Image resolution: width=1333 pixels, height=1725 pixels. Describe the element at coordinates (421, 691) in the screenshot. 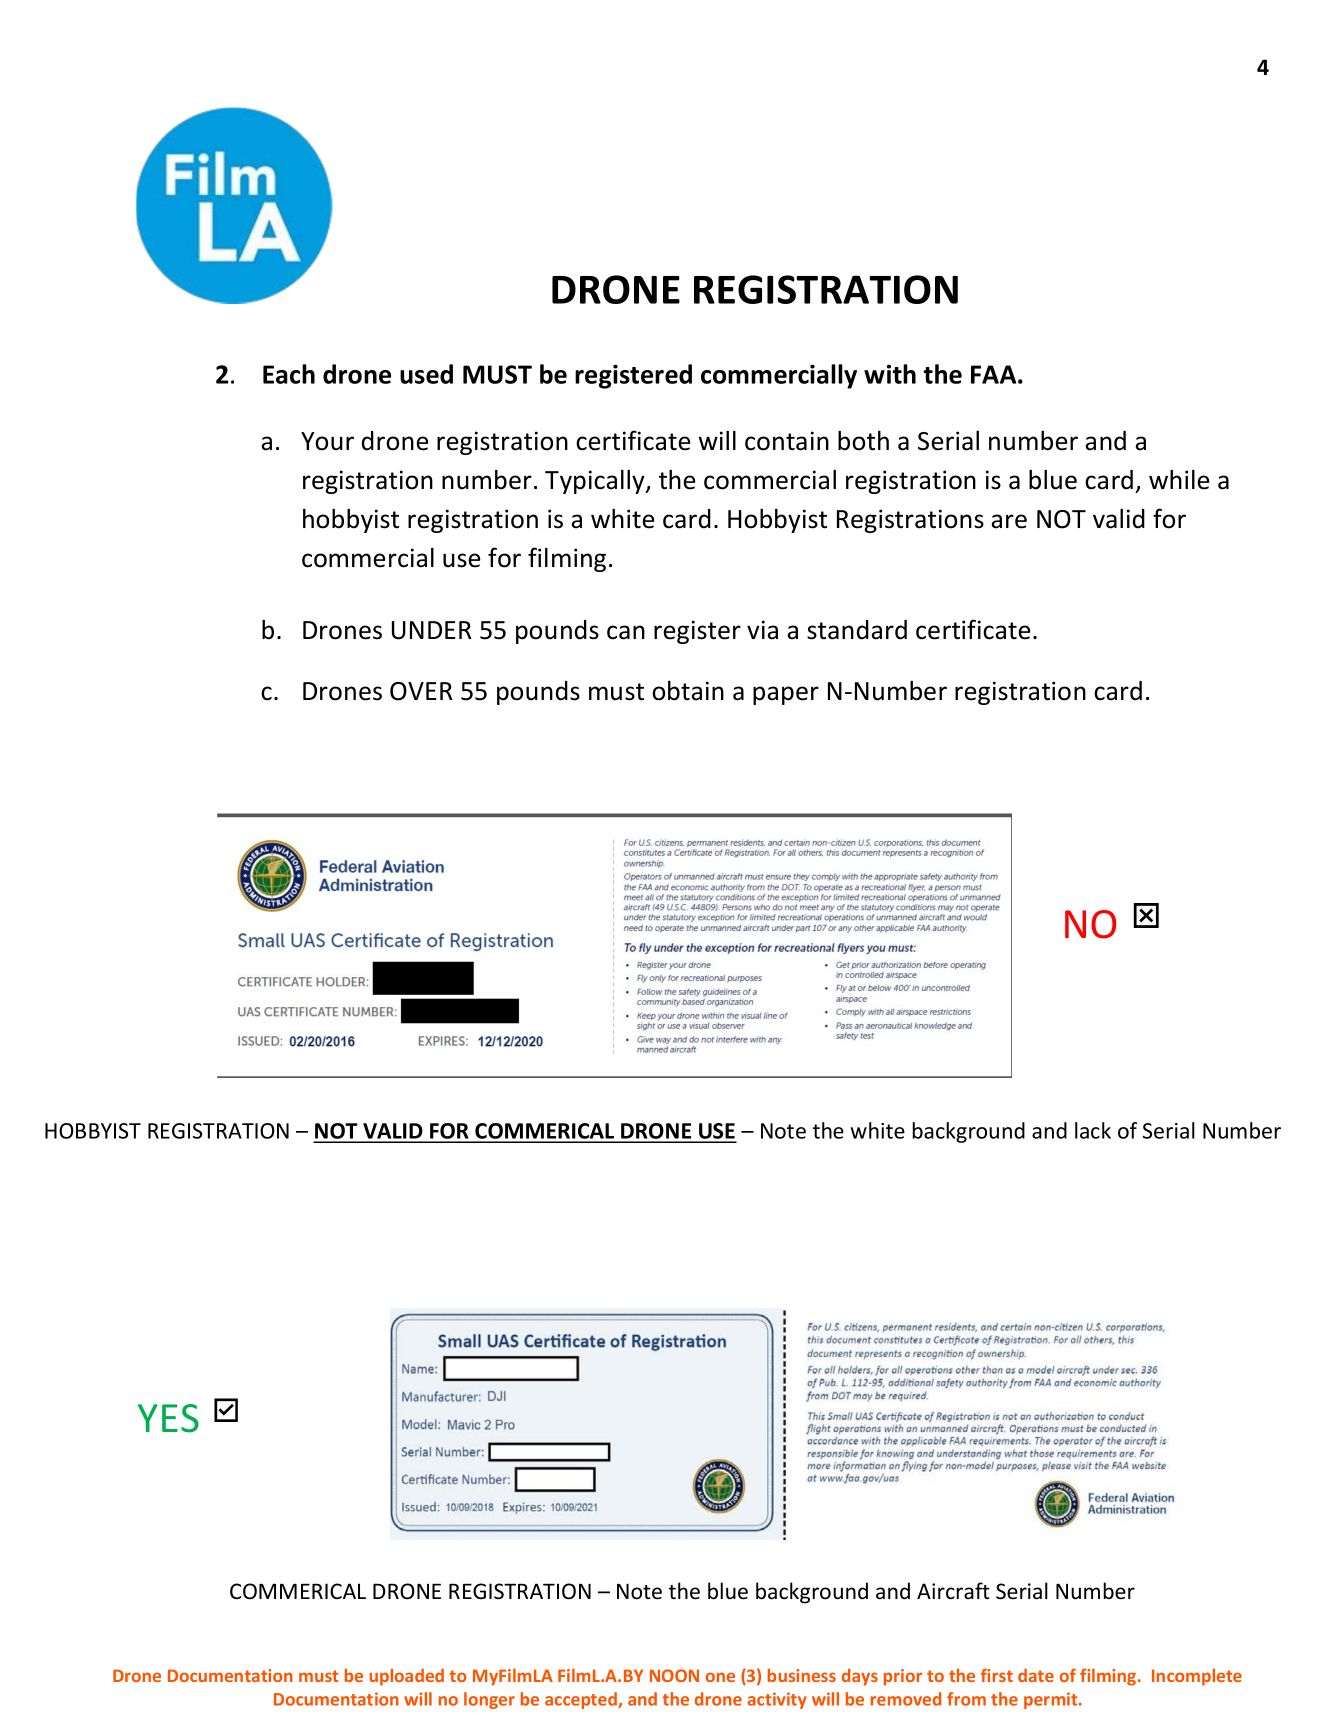

I see `OVER` at that location.
